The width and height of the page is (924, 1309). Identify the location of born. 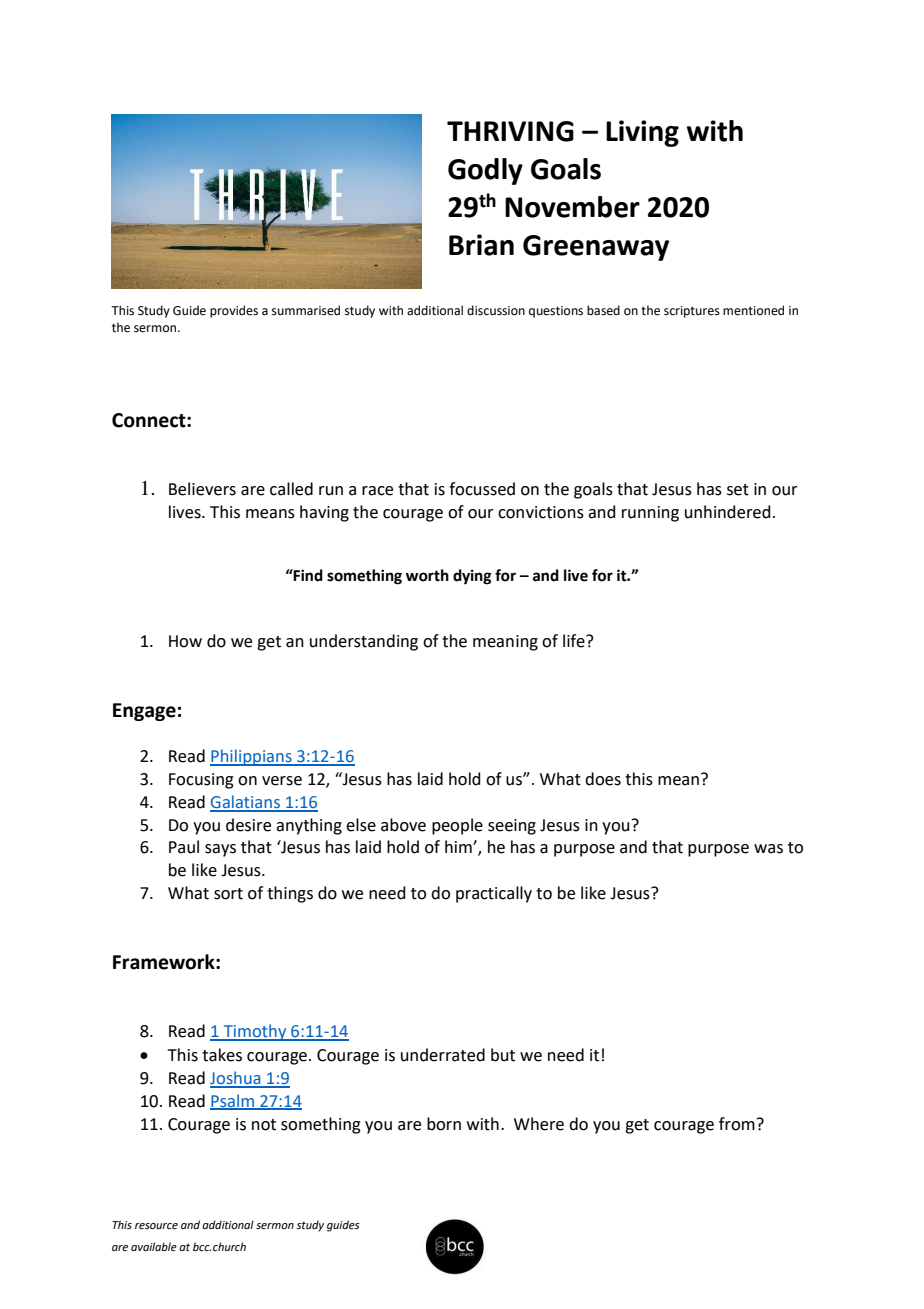
(444, 1124).
